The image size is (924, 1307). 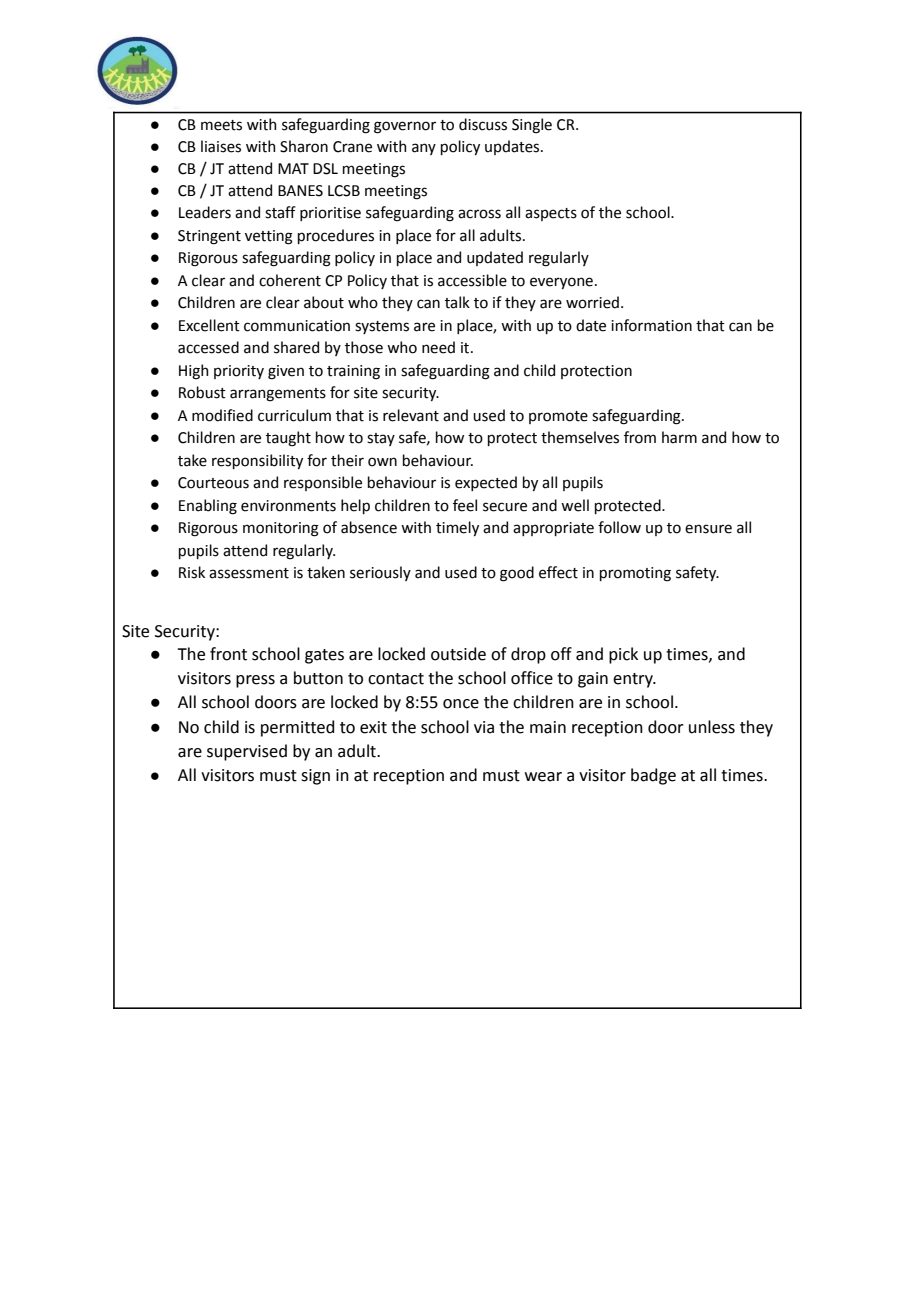 I want to click on supervised, so click(x=247, y=752).
